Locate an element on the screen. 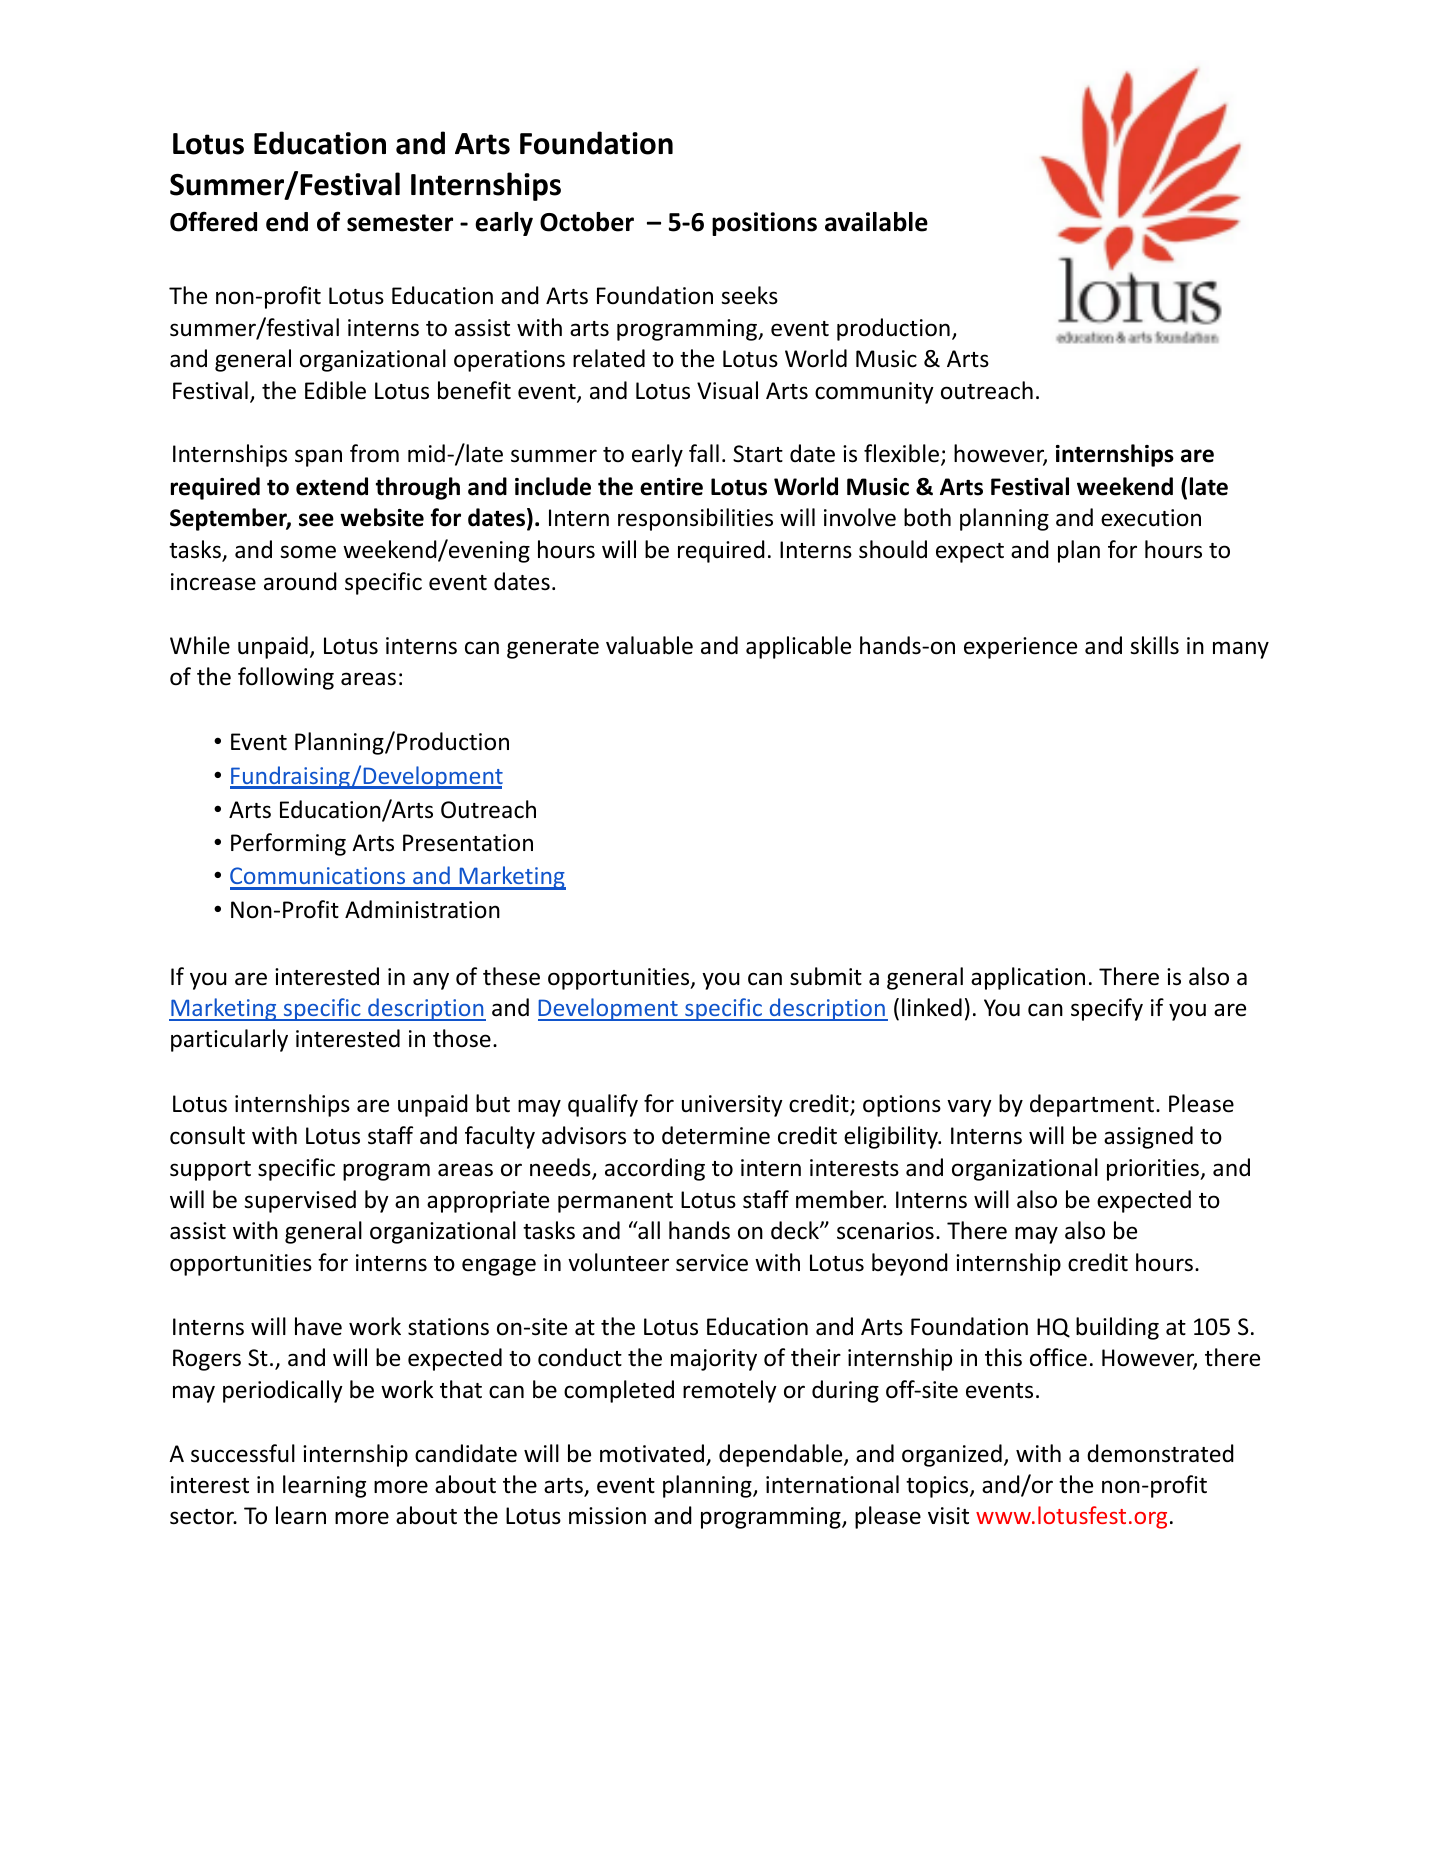 This screenshot has height=1859, width=1437. seeks is located at coordinates (749, 295).
